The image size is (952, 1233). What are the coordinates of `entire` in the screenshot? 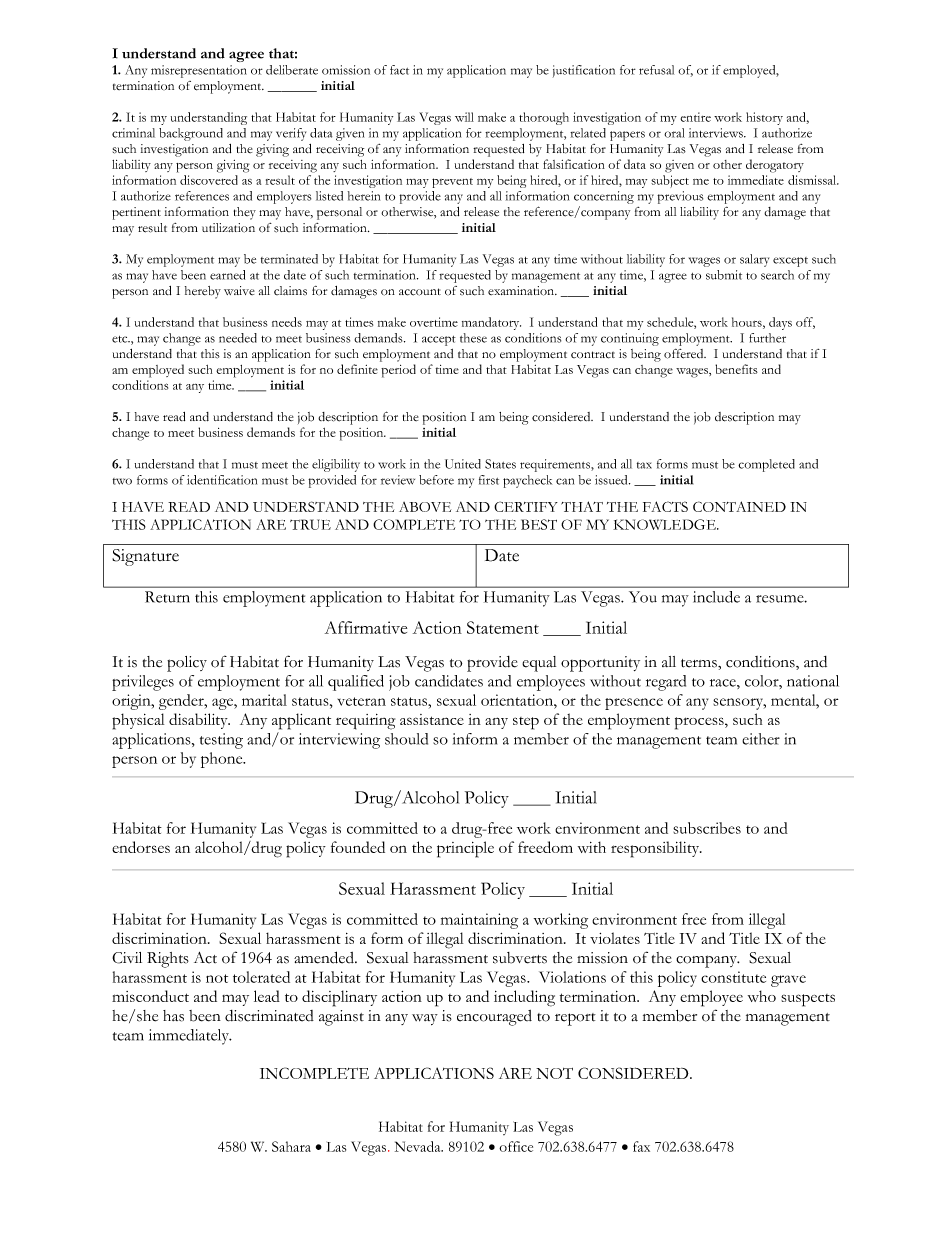 It's located at (696, 117).
